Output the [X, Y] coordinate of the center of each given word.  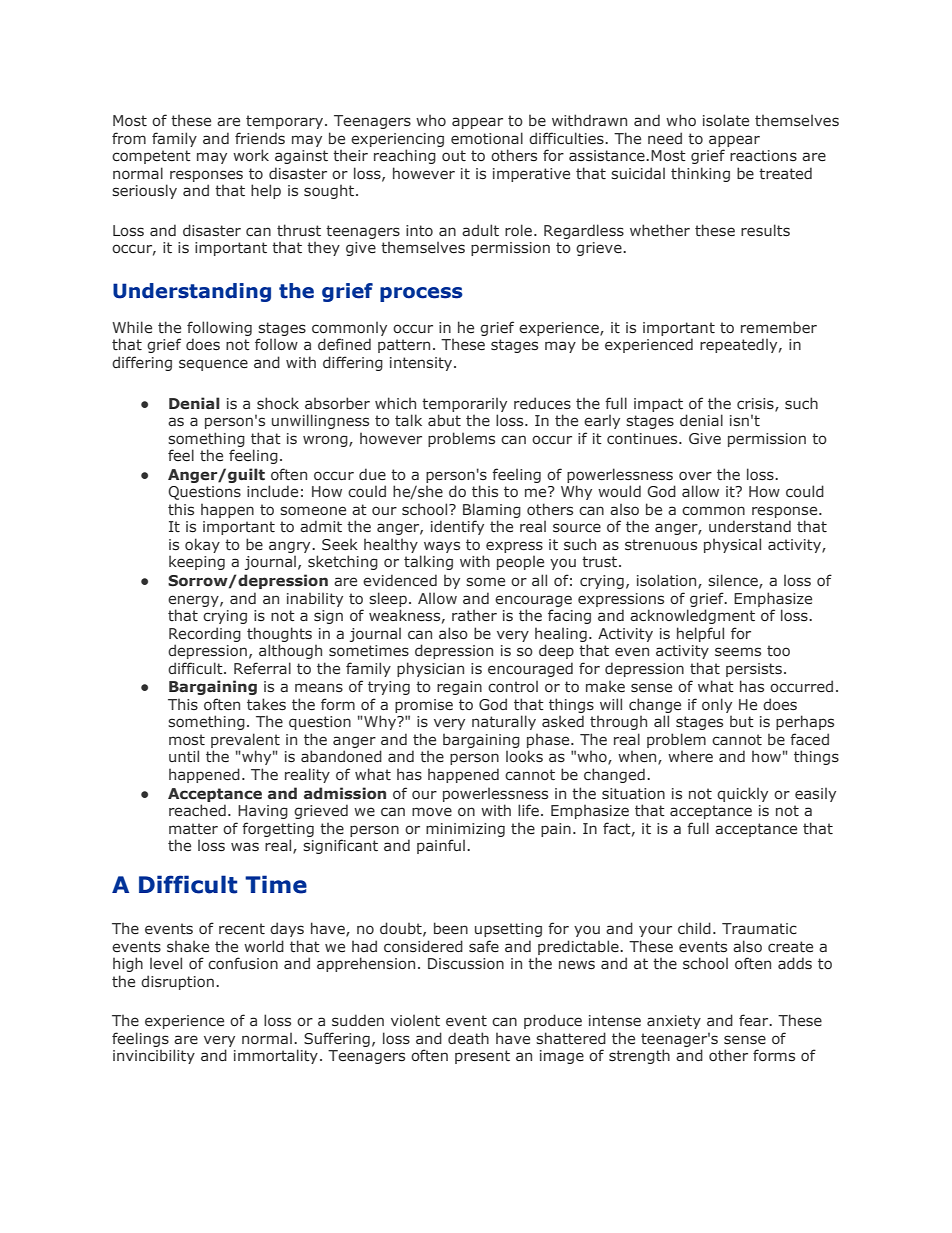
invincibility [154, 1056]
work [251, 155]
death [468, 1038]
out [454, 155]
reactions [763, 156]
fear [755, 1020]
